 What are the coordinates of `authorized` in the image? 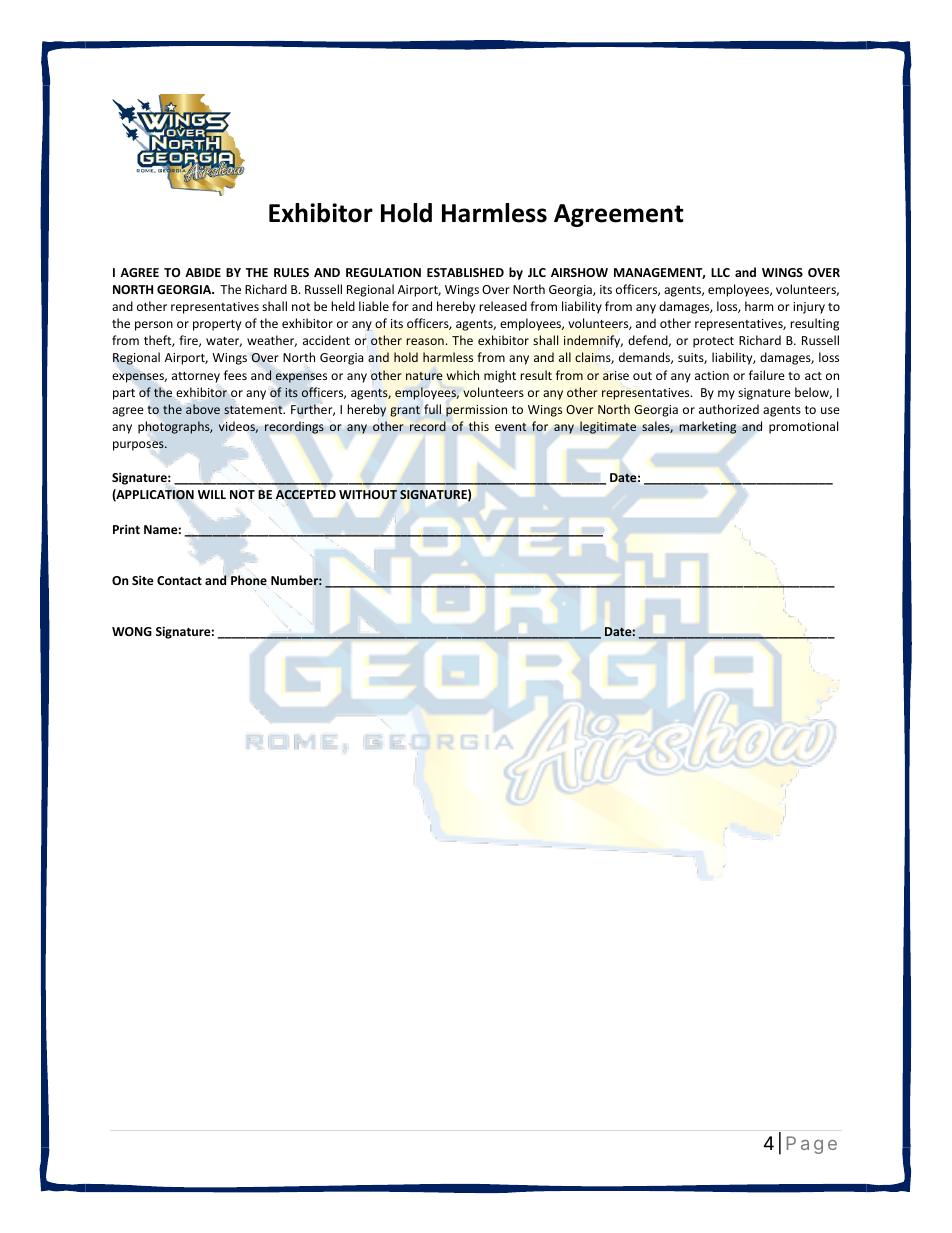 It's located at (729, 409).
